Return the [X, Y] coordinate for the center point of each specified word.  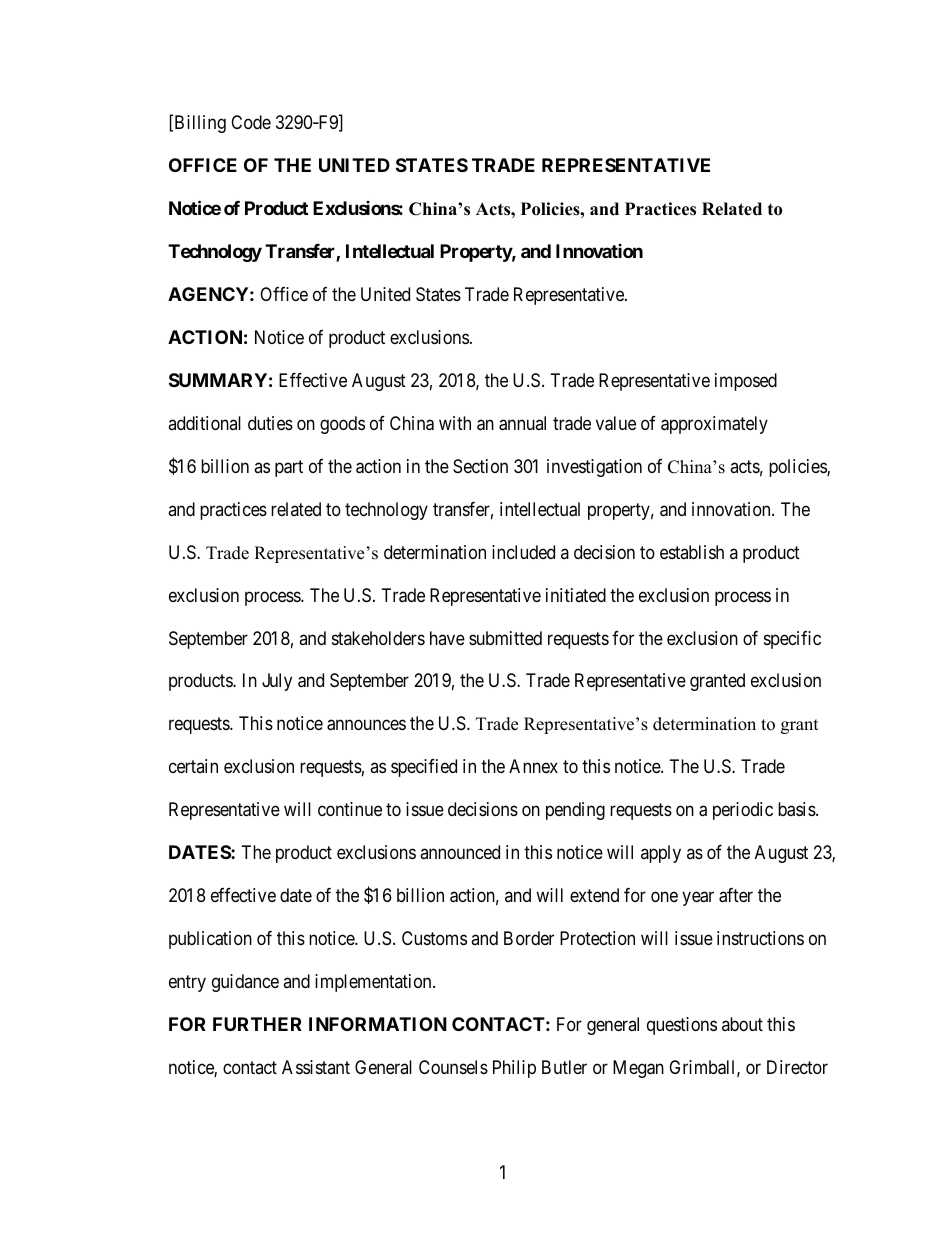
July [277, 682]
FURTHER [257, 1024]
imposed [746, 382]
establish [692, 552]
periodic [743, 811]
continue [350, 809]
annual [522, 423]
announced [460, 852]
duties [270, 423]
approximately [714, 425]
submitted [505, 638]
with [455, 423]
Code [251, 122]
